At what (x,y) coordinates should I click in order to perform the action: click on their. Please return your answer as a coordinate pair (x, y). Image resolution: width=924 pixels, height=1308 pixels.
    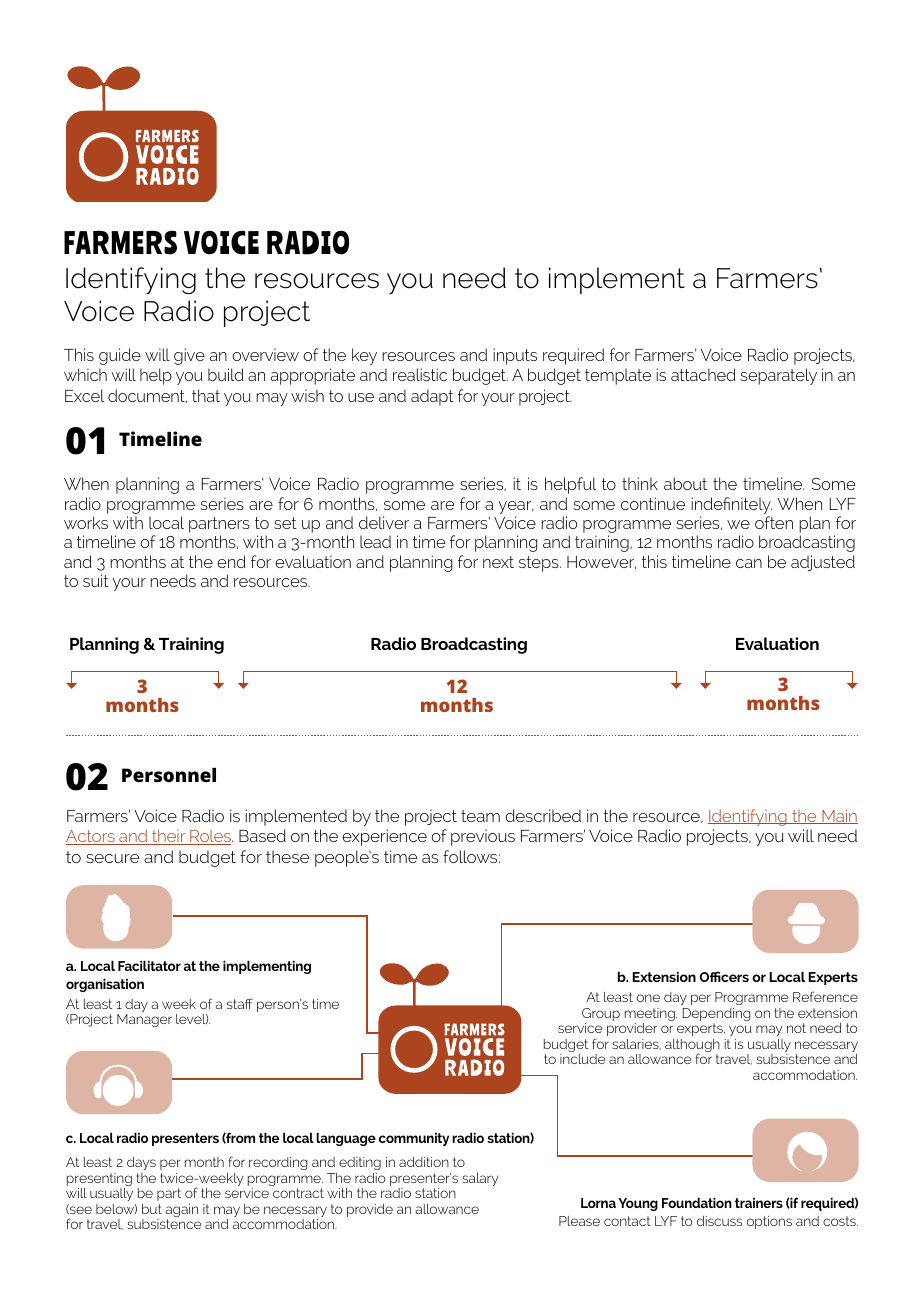
    Looking at the image, I should click on (169, 837).
